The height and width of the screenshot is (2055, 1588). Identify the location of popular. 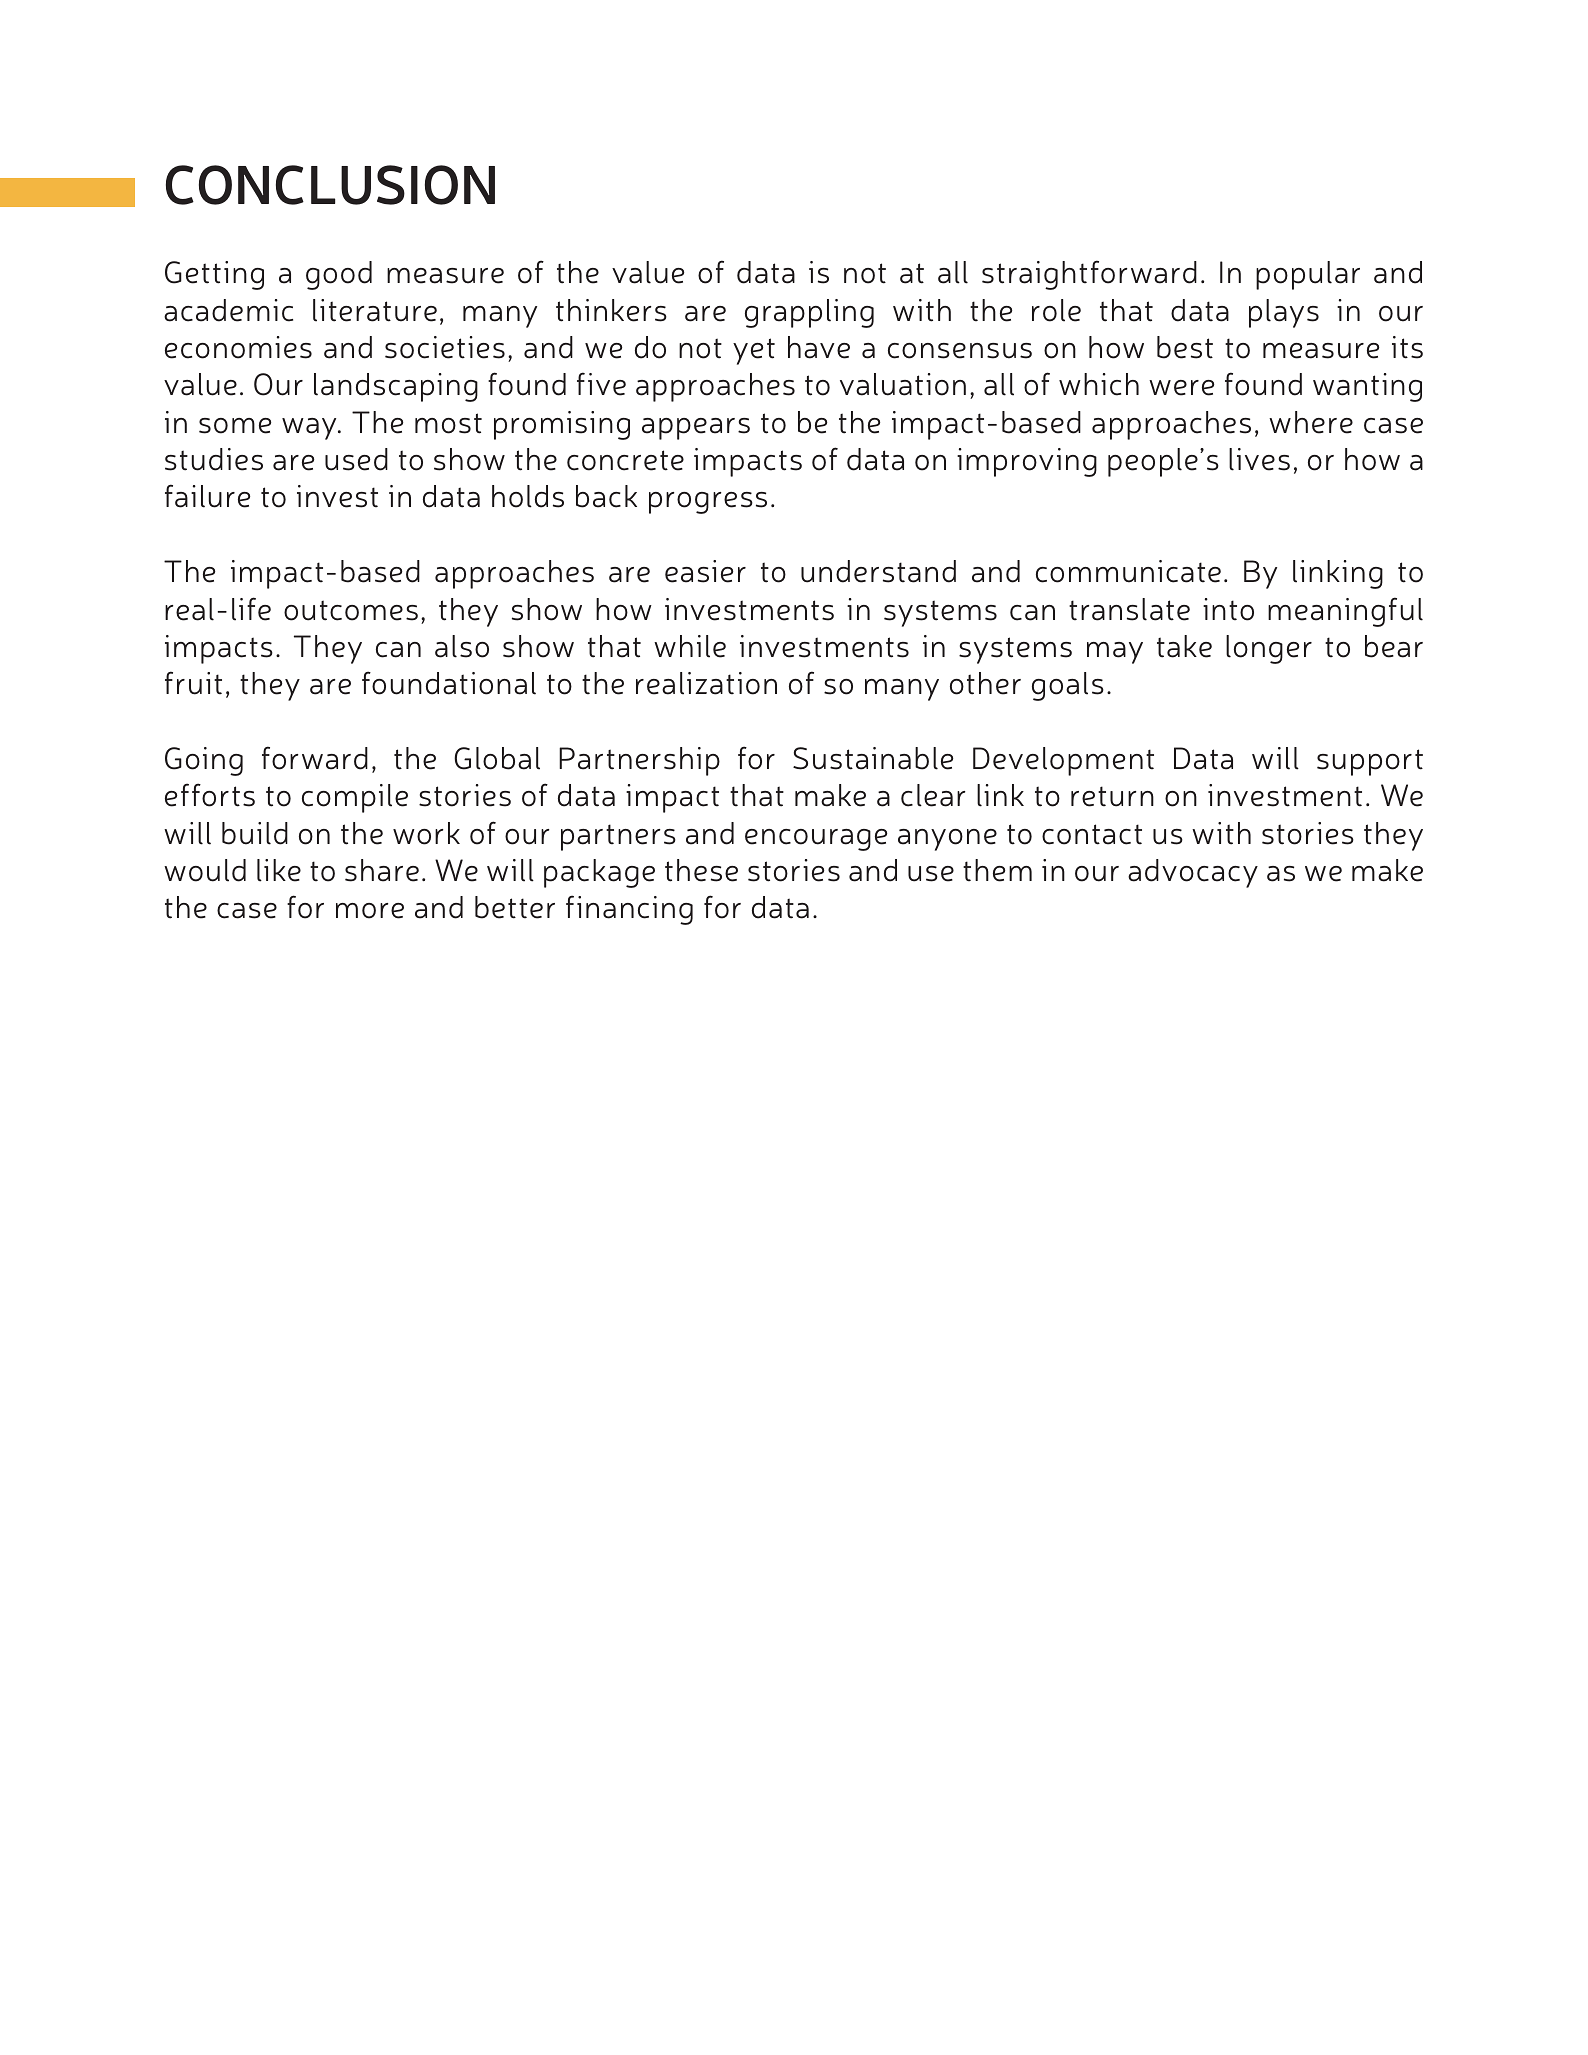
(1308, 275).
